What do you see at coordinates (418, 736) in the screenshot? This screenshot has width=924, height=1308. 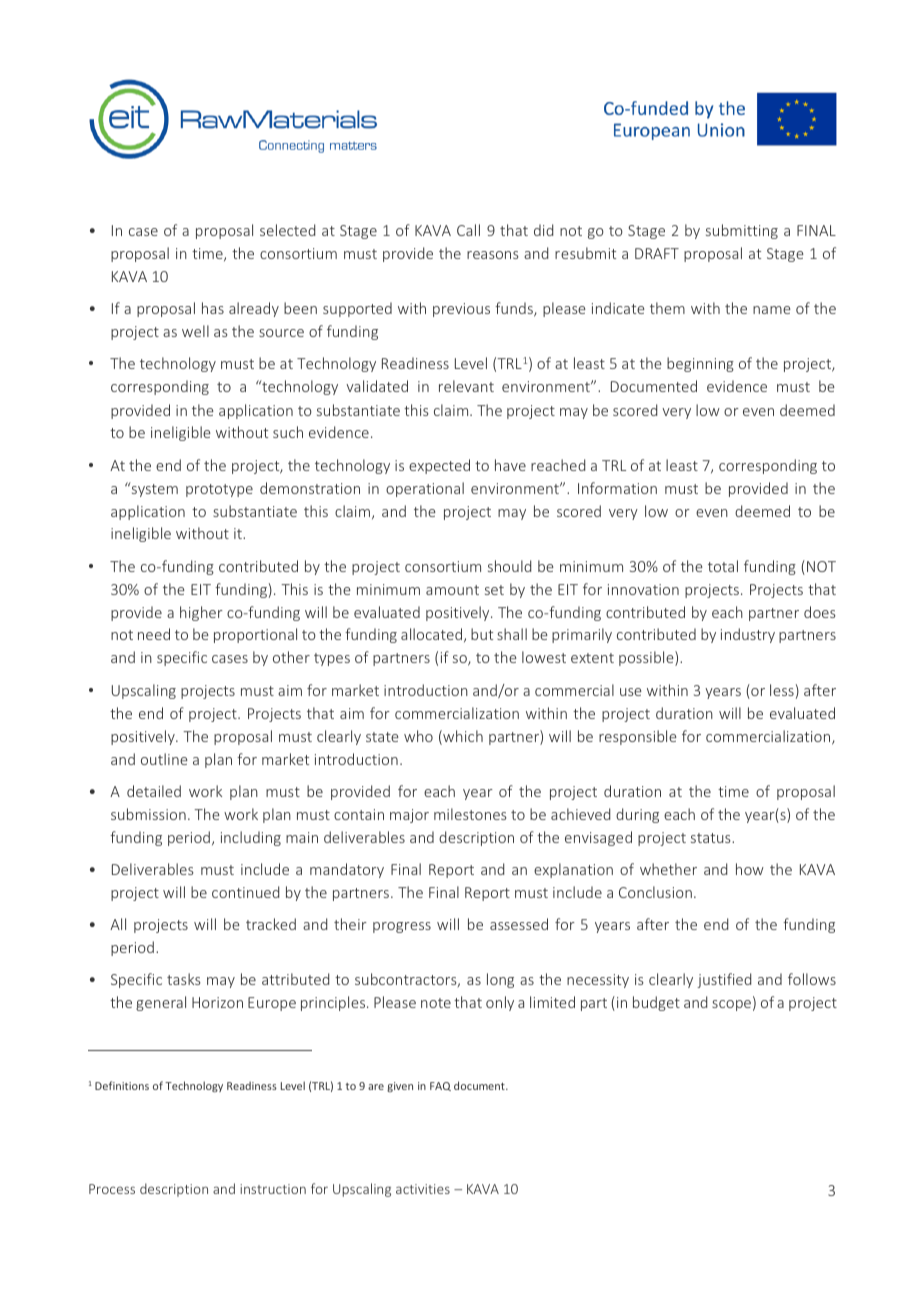 I see `who` at bounding box center [418, 736].
